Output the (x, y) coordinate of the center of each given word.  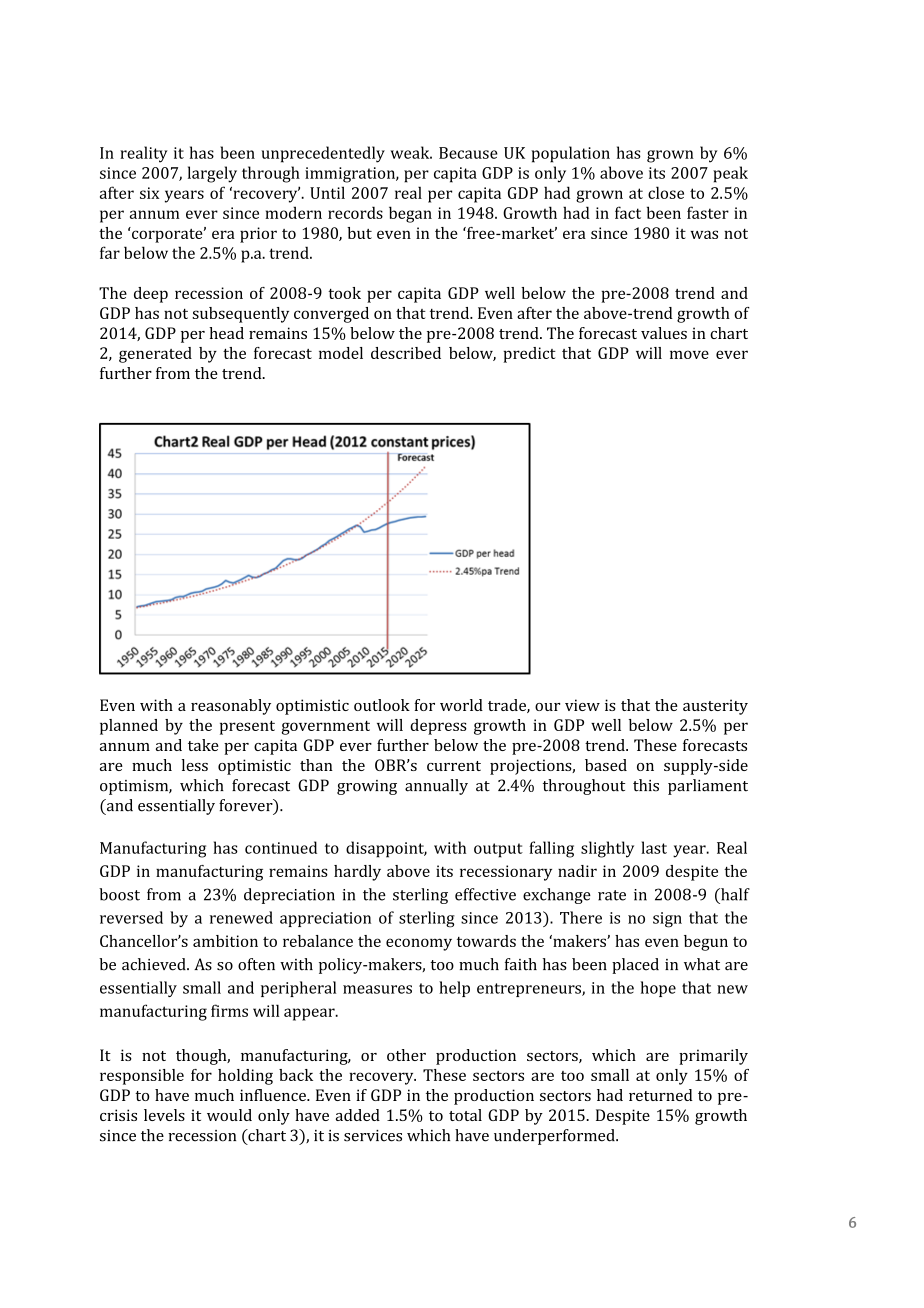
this (646, 785)
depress (438, 727)
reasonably (231, 707)
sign (667, 920)
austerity (715, 707)
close (666, 192)
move (689, 354)
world (461, 705)
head (226, 333)
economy (419, 944)
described (406, 353)
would (229, 1115)
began (410, 214)
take (203, 745)
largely (212, 174)
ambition (225, 941)
